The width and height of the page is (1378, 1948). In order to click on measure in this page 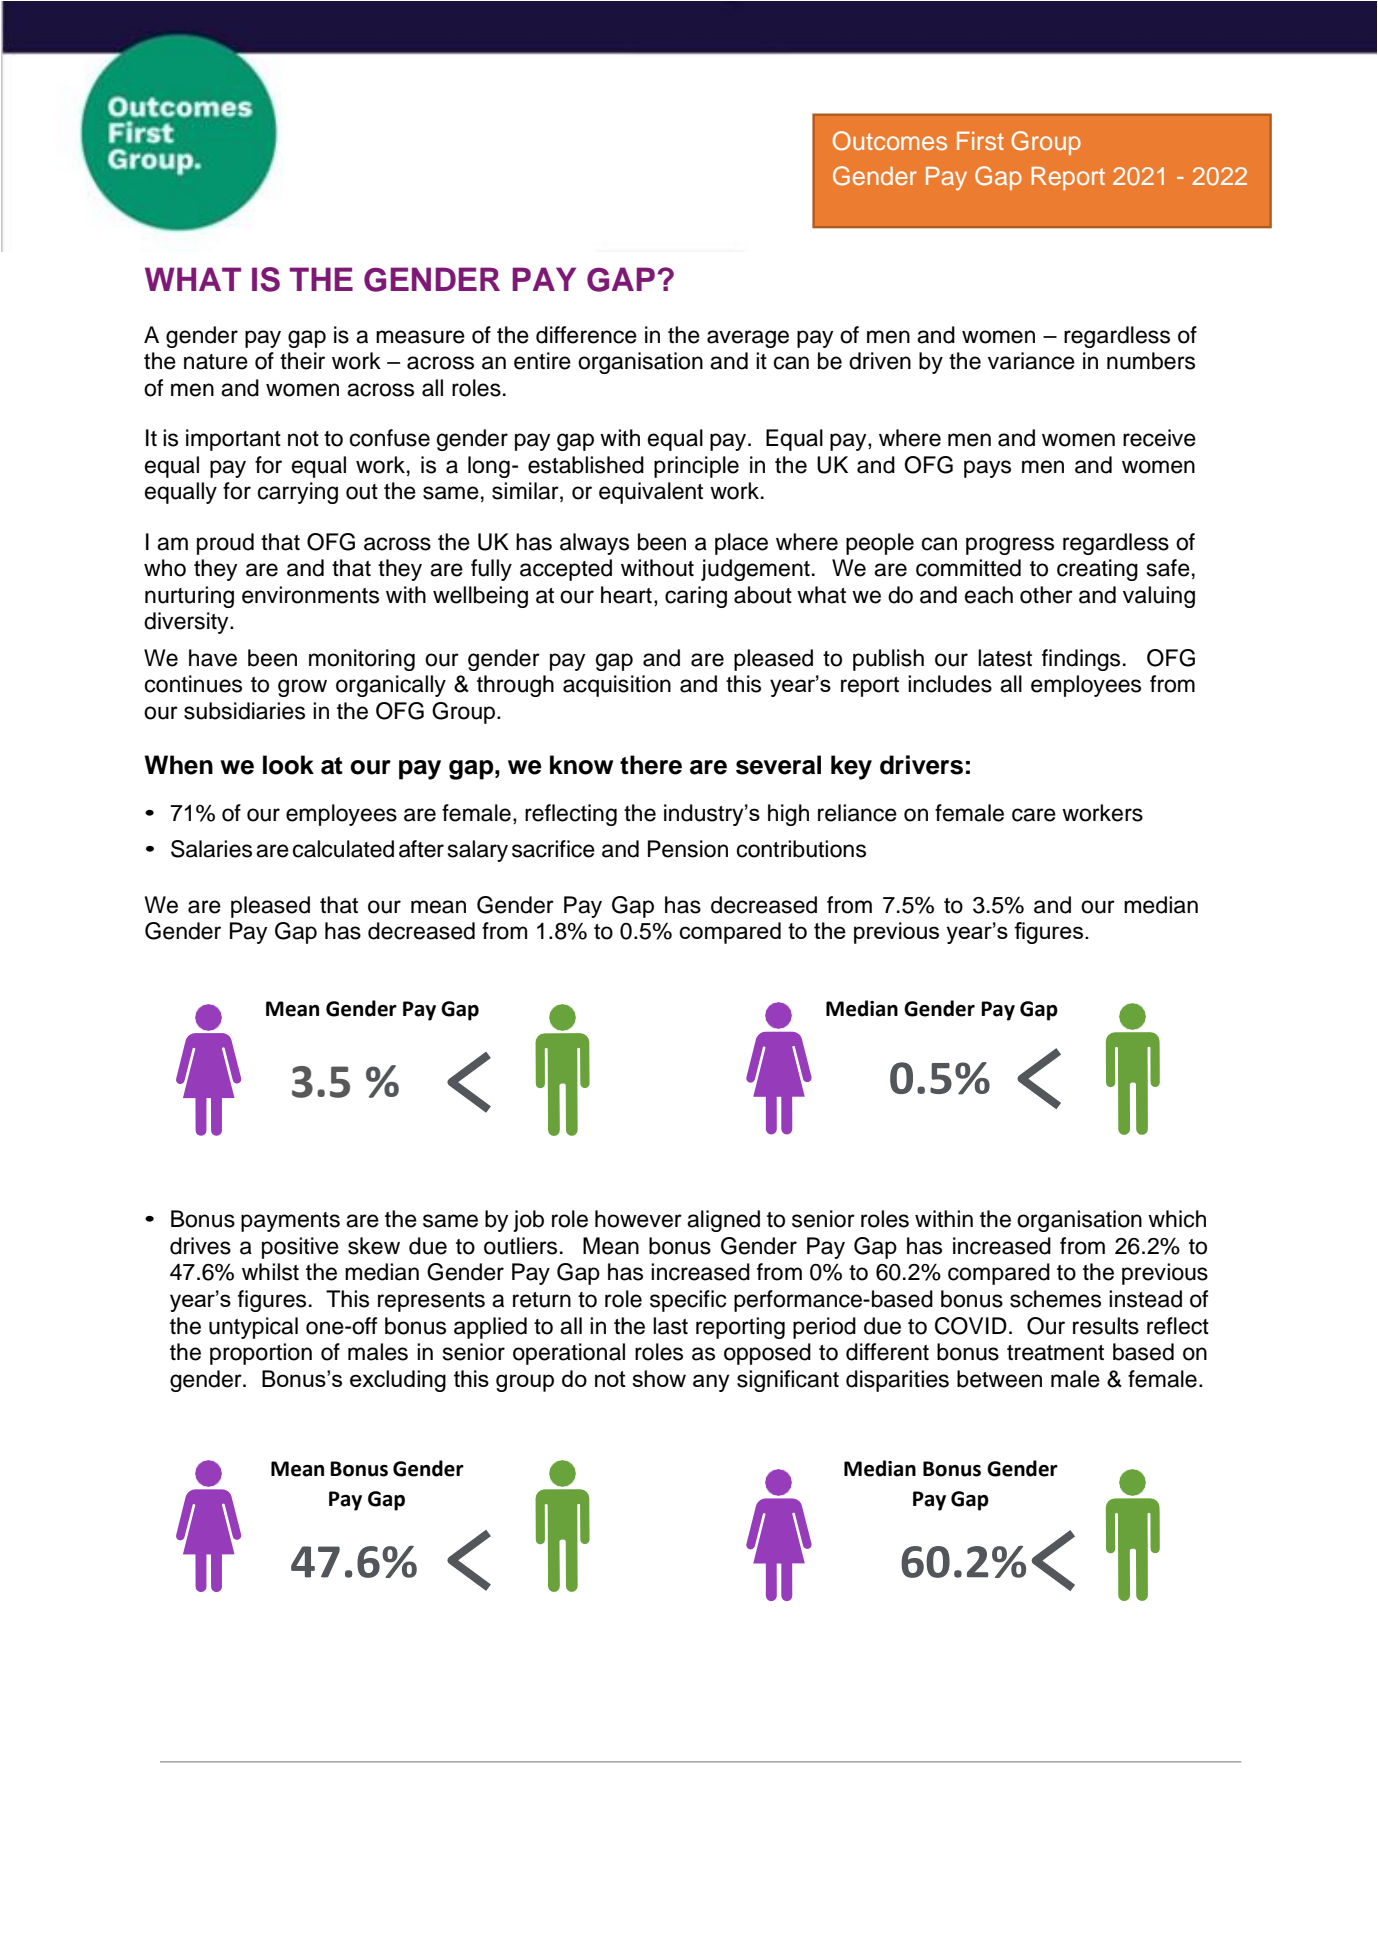, I will do `click(420, 337)`.
